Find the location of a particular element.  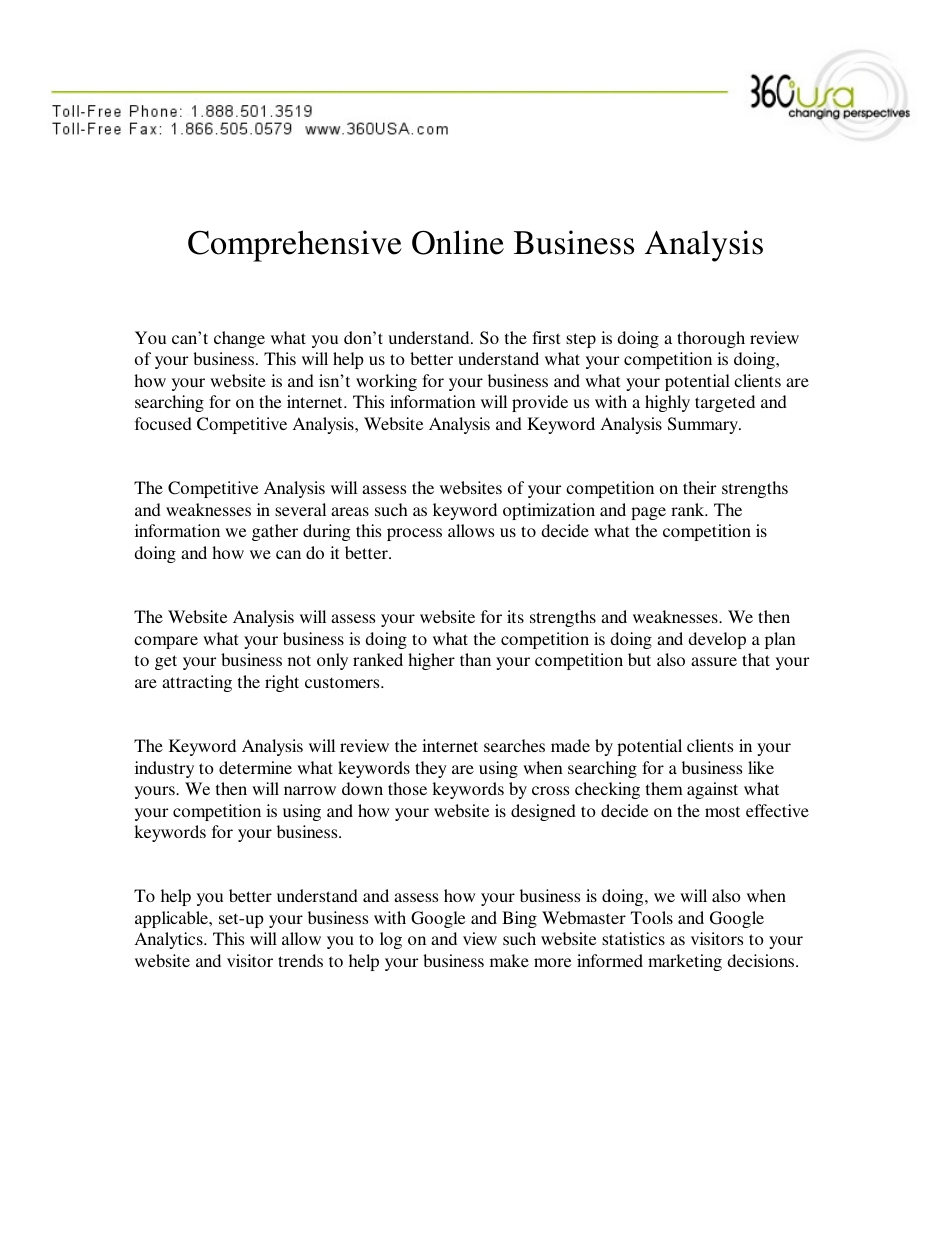

provide is located at coordinates (540, 403).
